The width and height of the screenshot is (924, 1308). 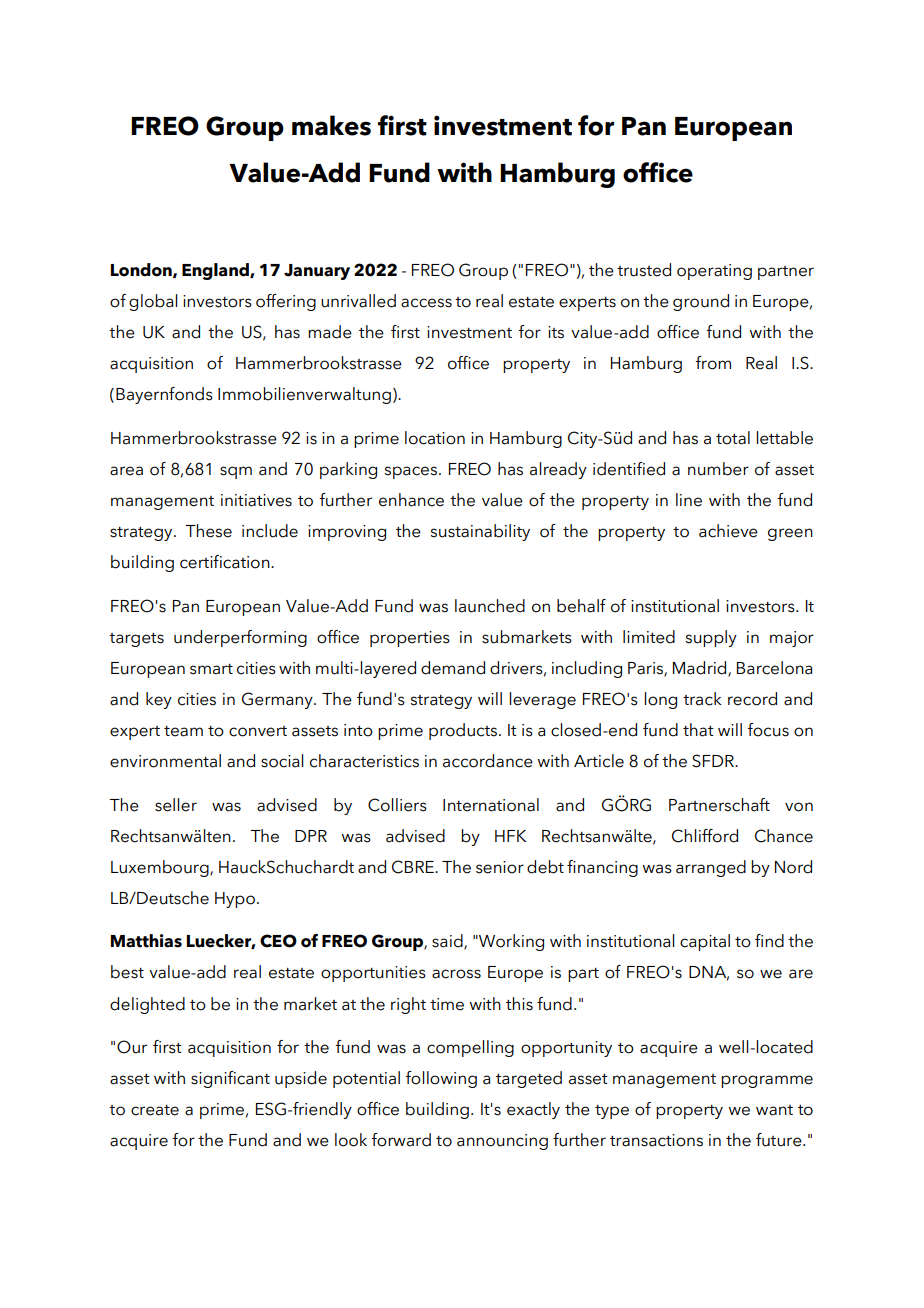 What do you see at coordinates (426, 303) in the screenshot?
I see `access` at bounding box center [426, 303].
